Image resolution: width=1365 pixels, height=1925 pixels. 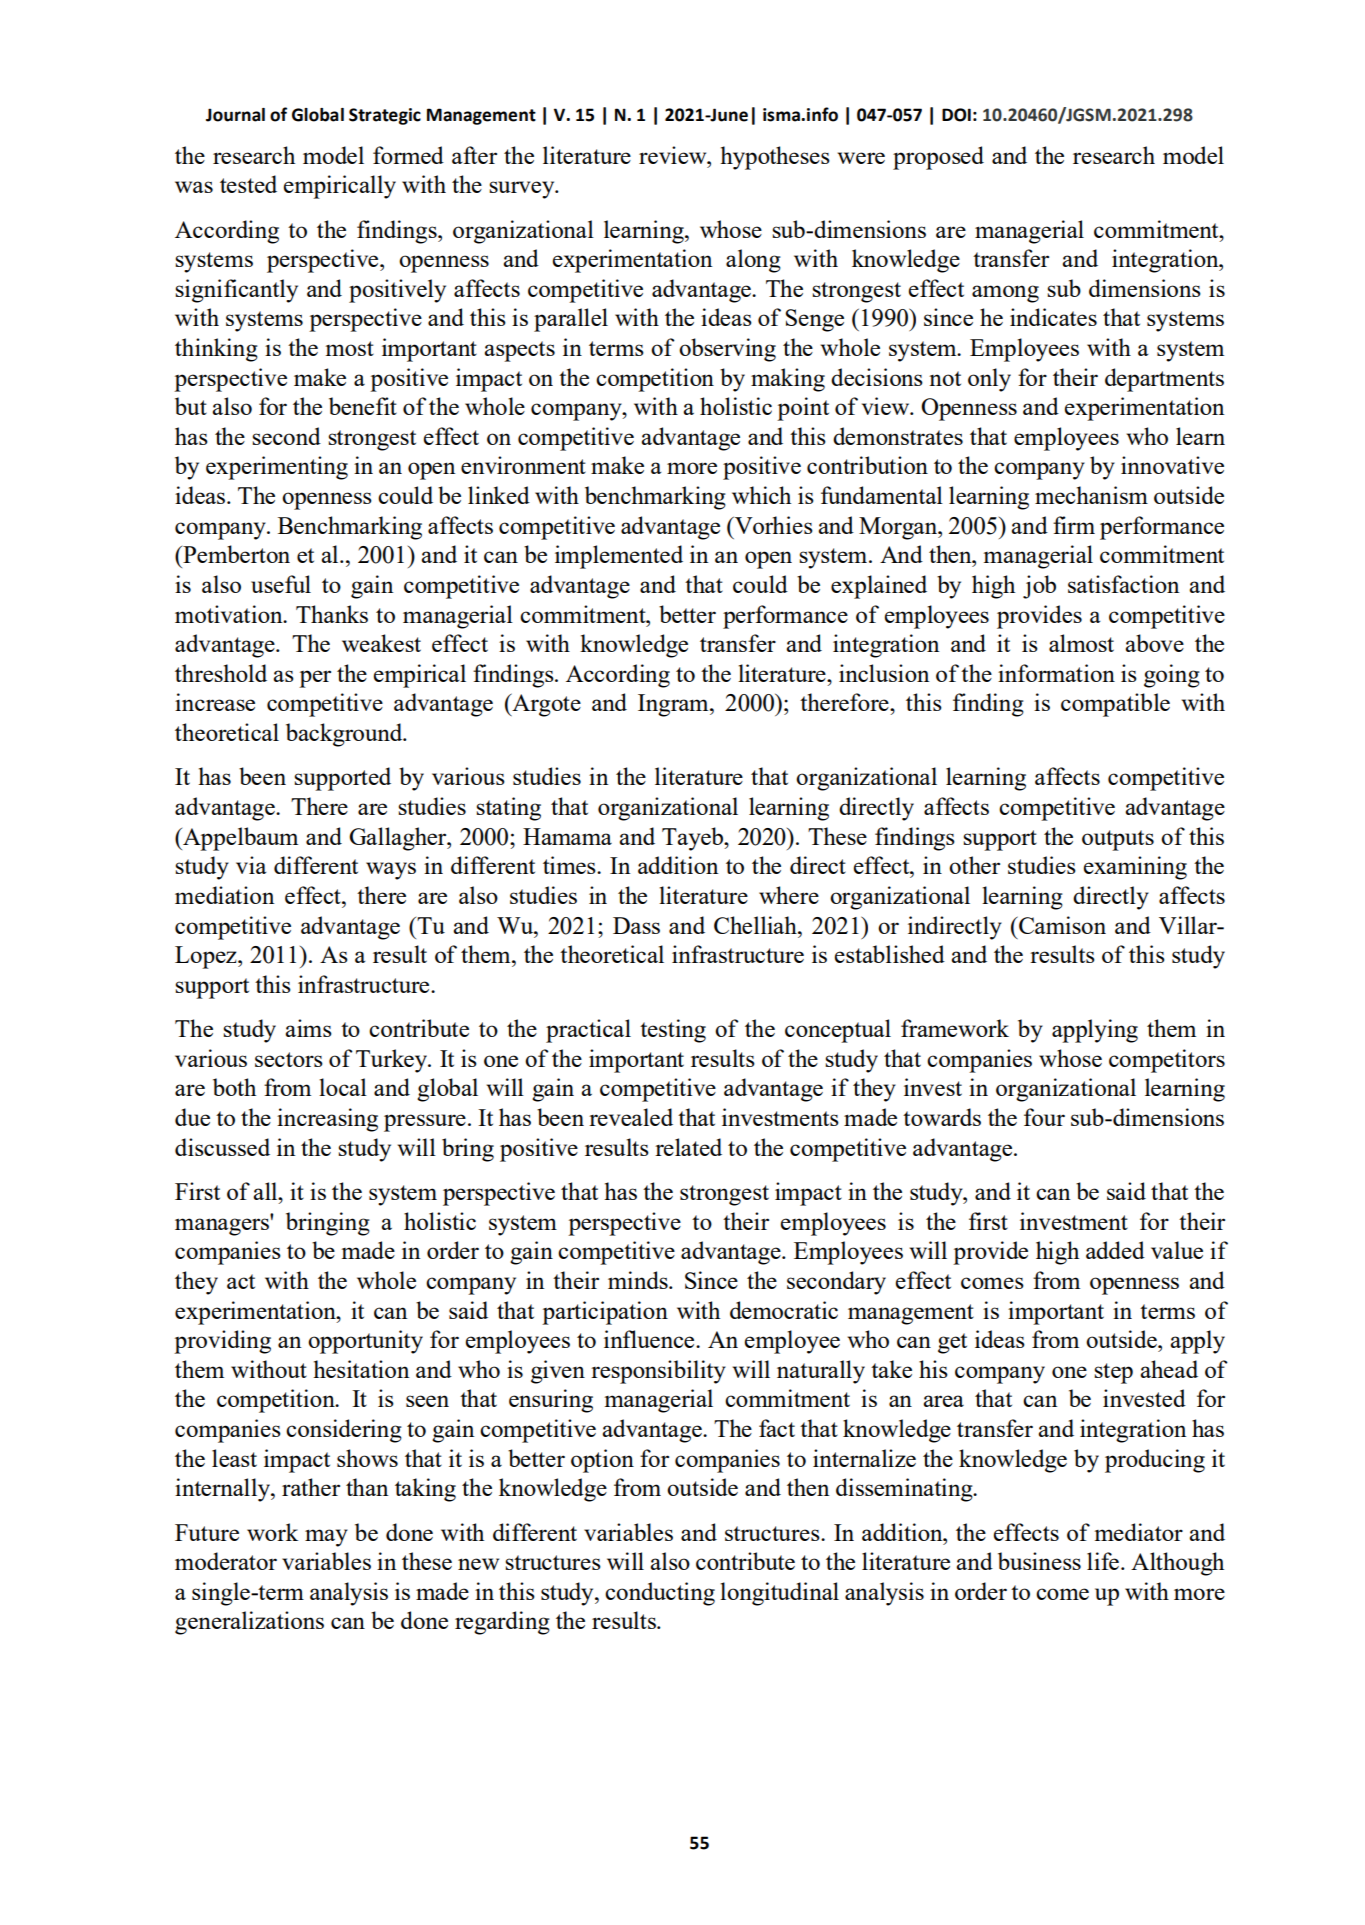 I want to click on tested, so click(x=248, y=184).
